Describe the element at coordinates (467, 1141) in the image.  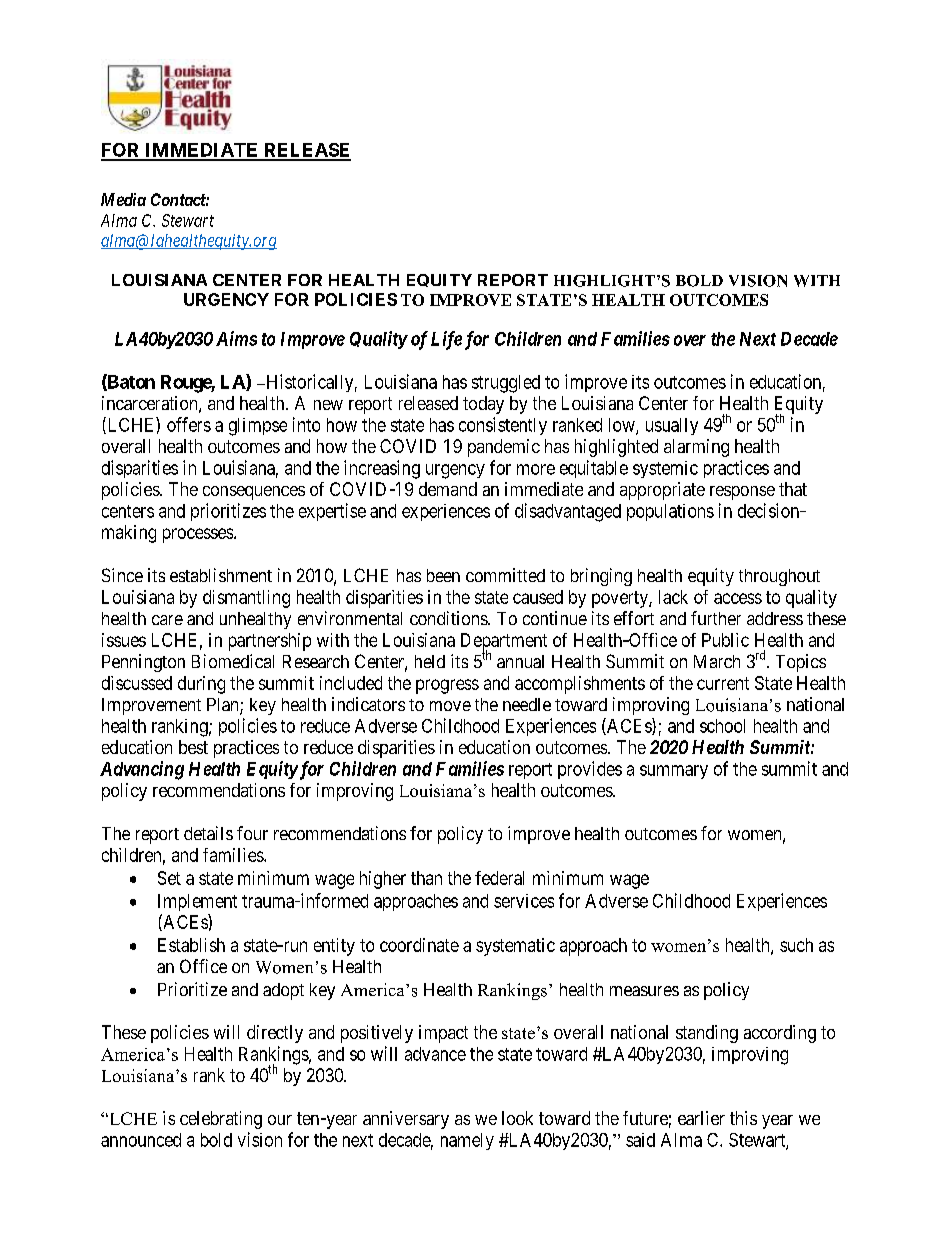
I see `namely` at that location.
